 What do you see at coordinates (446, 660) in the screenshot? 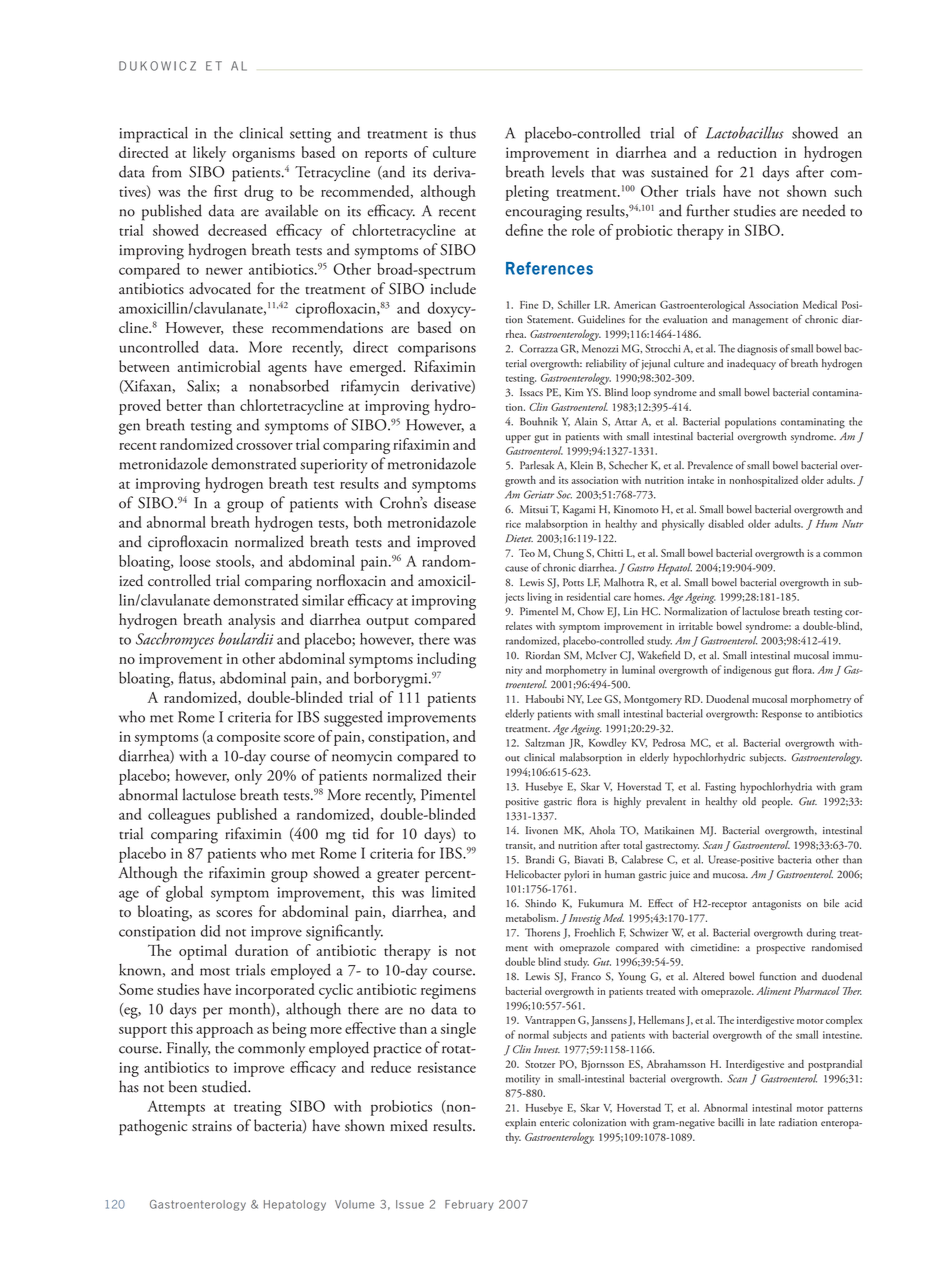
I see `including` at bounding box center [446, 660].
